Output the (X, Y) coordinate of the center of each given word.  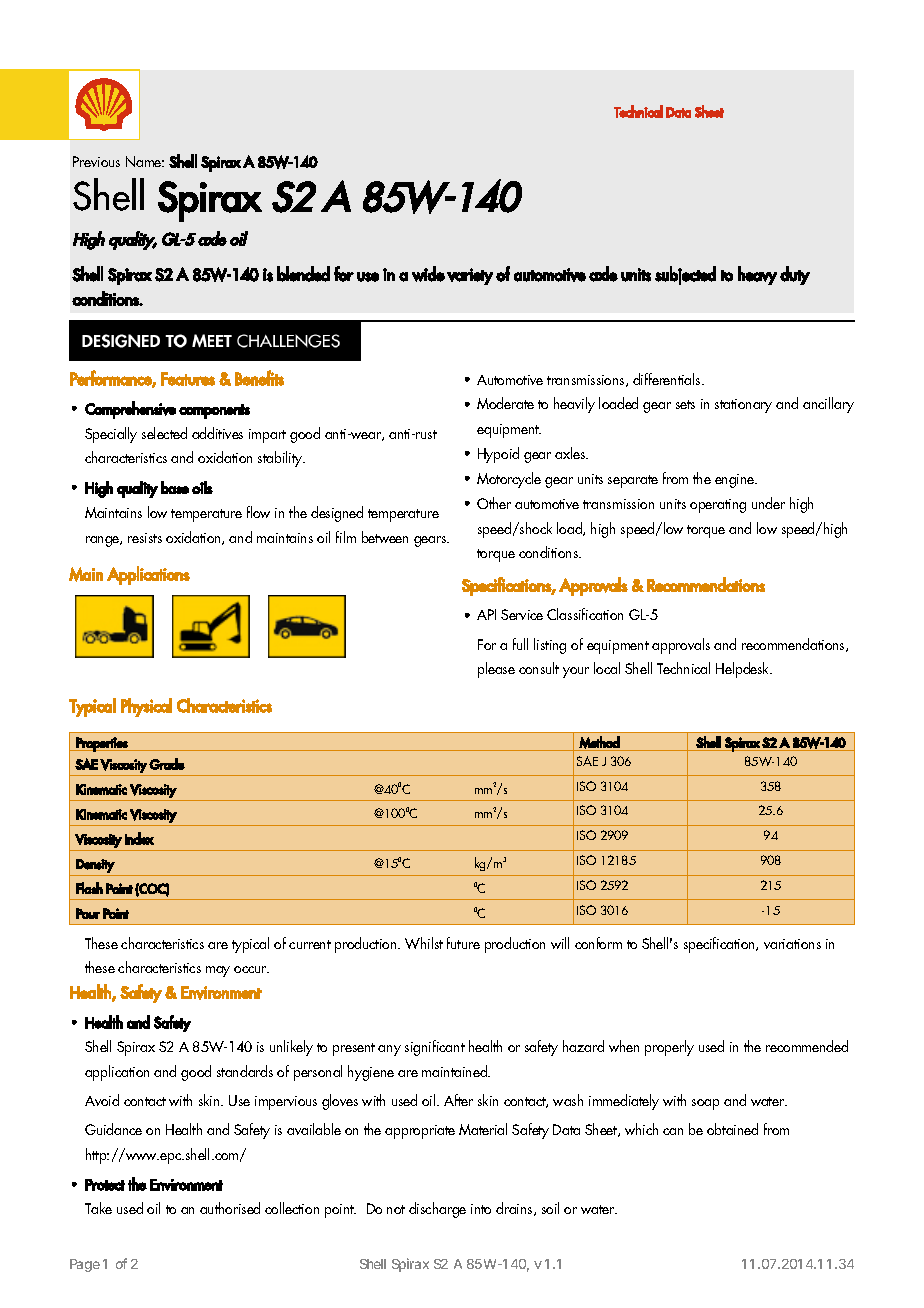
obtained (732, 1129)
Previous (96, 161)
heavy (757, 275)
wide (428, 274)
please (496, 670)
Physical (146, 707)
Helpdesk (744, 670)
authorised (230, 1208)
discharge (437, 1210)
